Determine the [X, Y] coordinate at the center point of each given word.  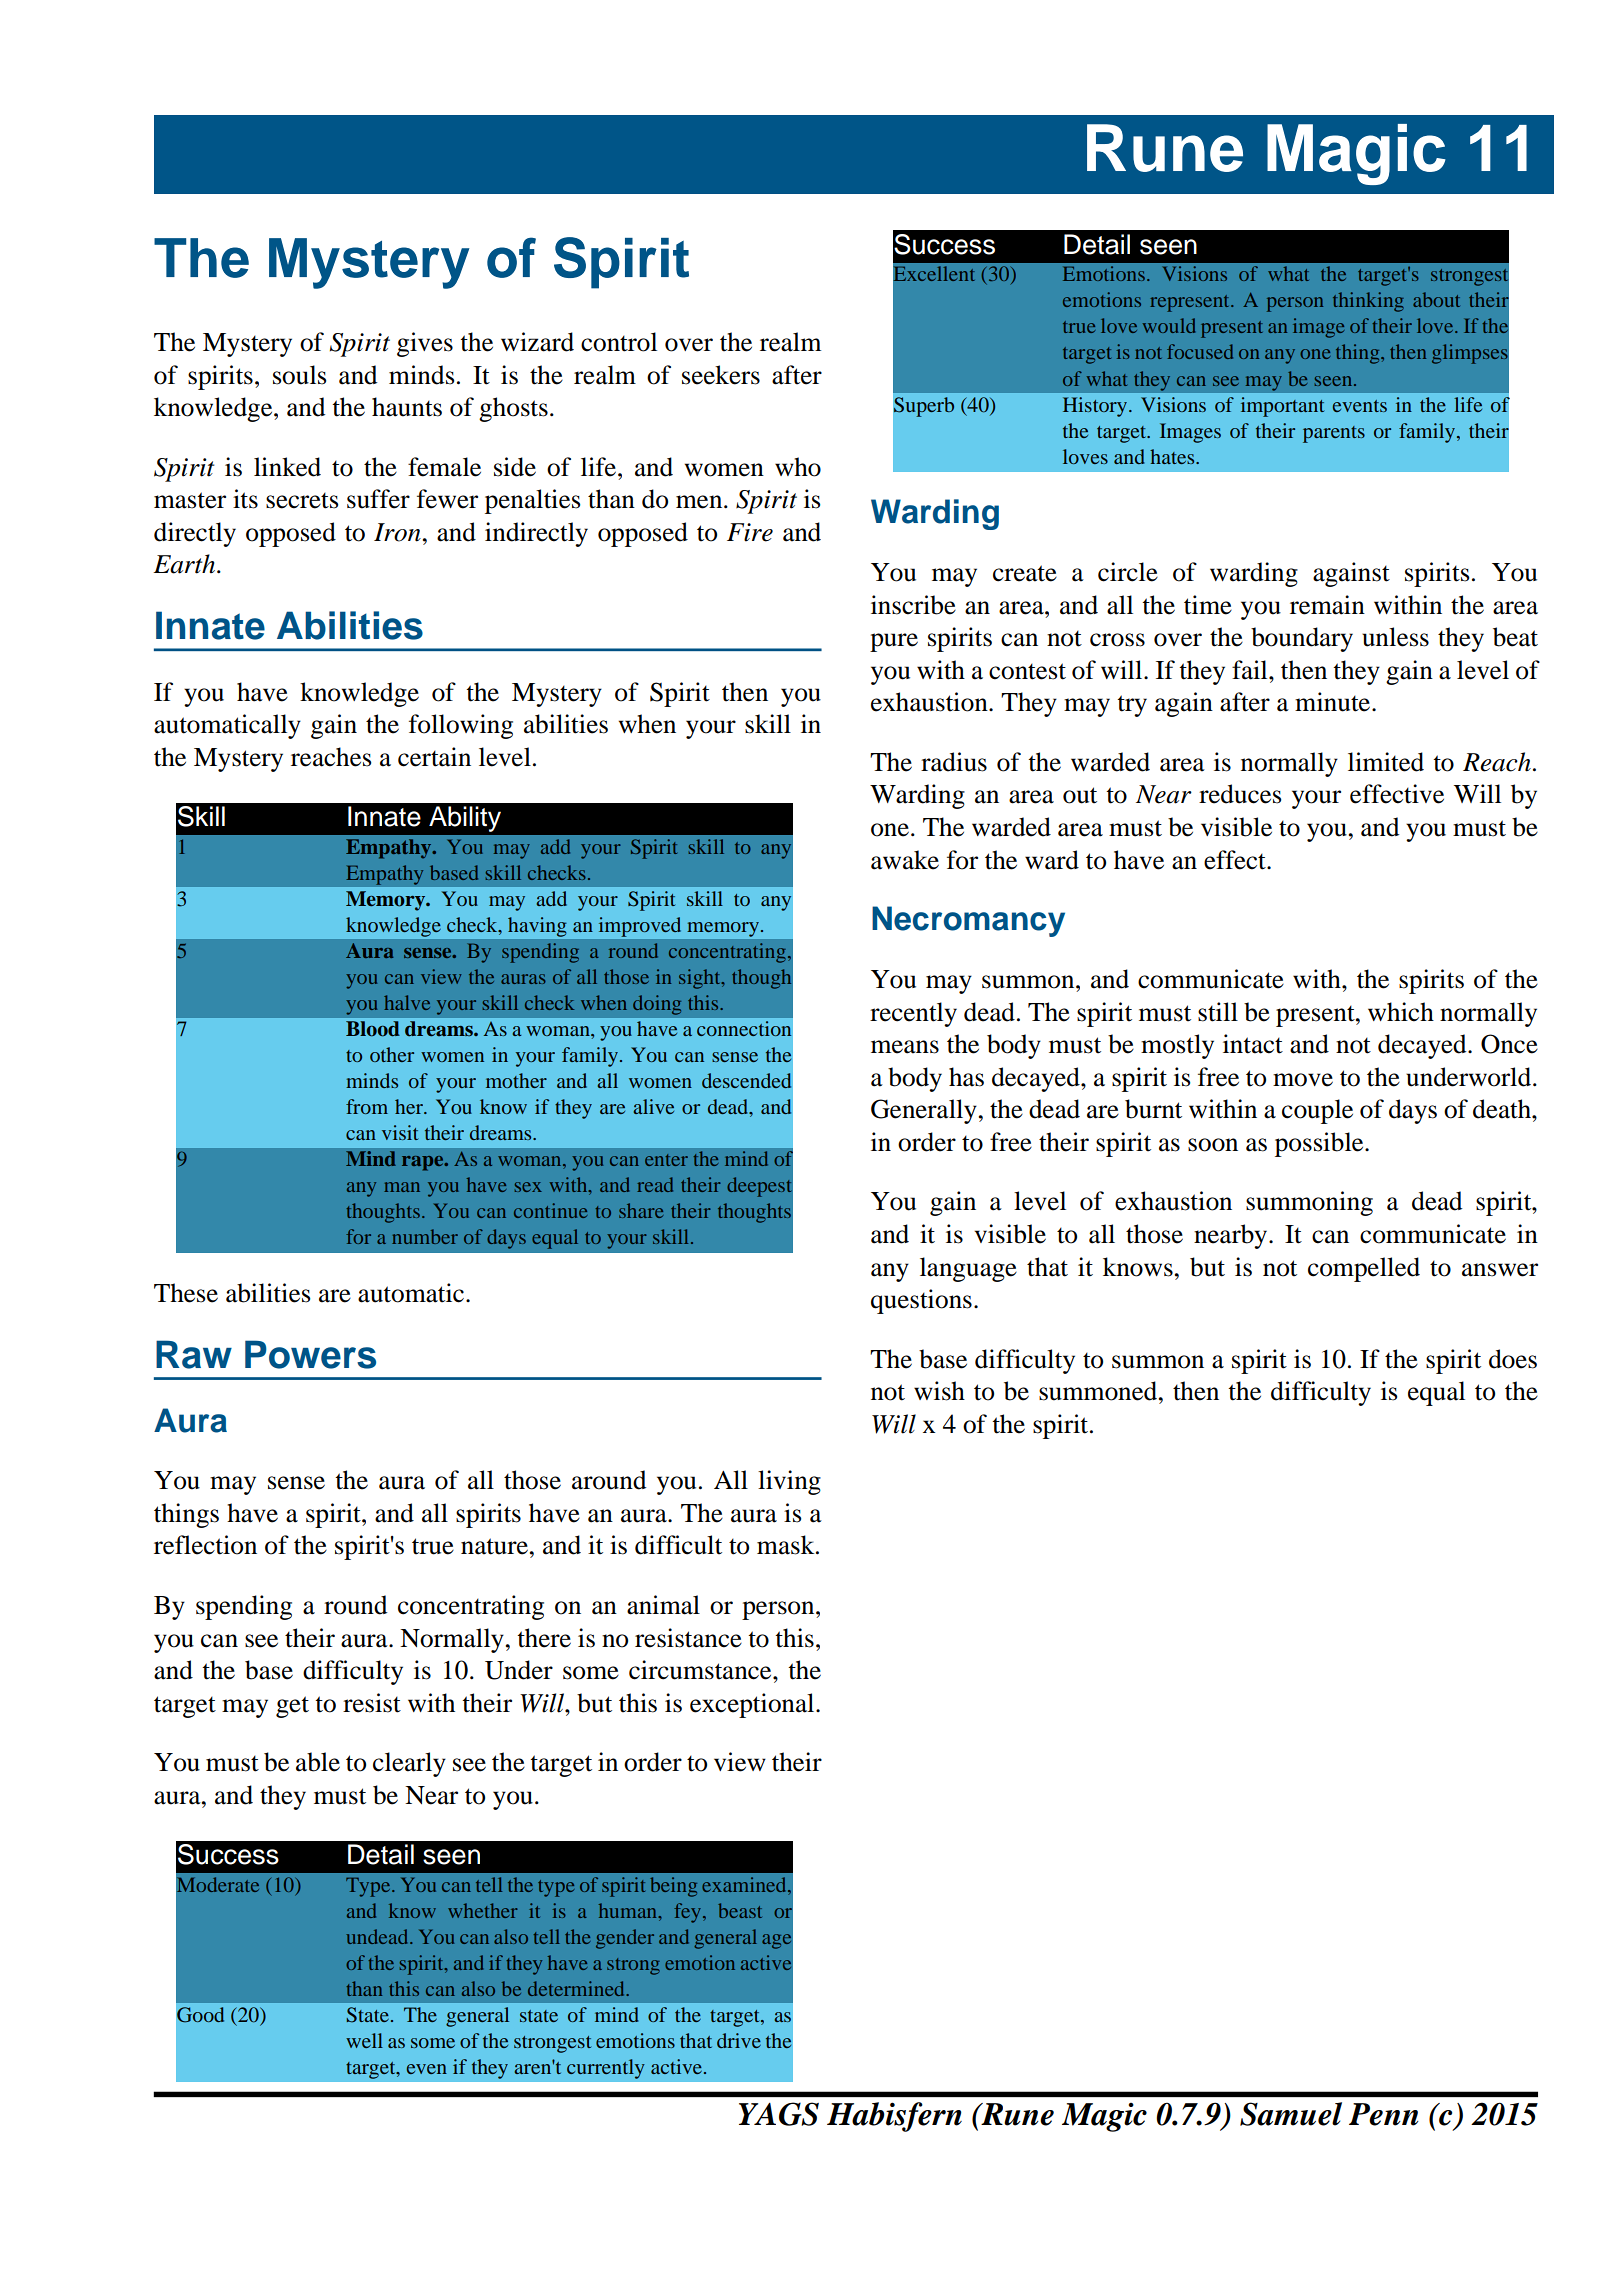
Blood [373, 1029]
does [1513, 1359]
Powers [310, 1354]
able [318, 1762]
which [1401, 1012]
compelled [1364, 1269]
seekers [721, 375]
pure [894, 642]
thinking [1368, 302]
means [905, 1047]
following [461, 726]
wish [939, 1391]
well [364, 2040]
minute [1334, 702]
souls [299, 375]
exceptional [753, 1705]
